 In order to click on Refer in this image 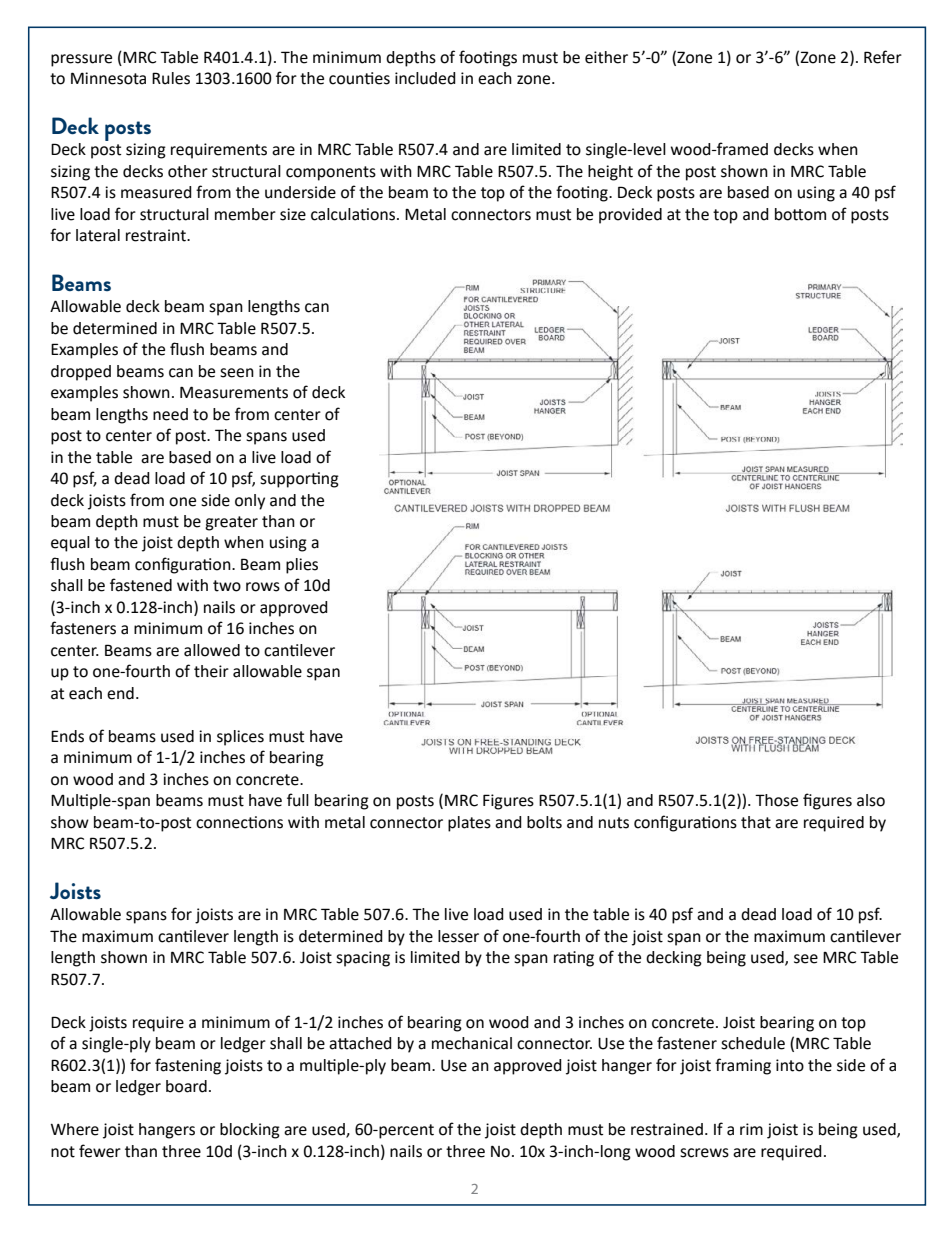, I will do `click(883, 57)`.
